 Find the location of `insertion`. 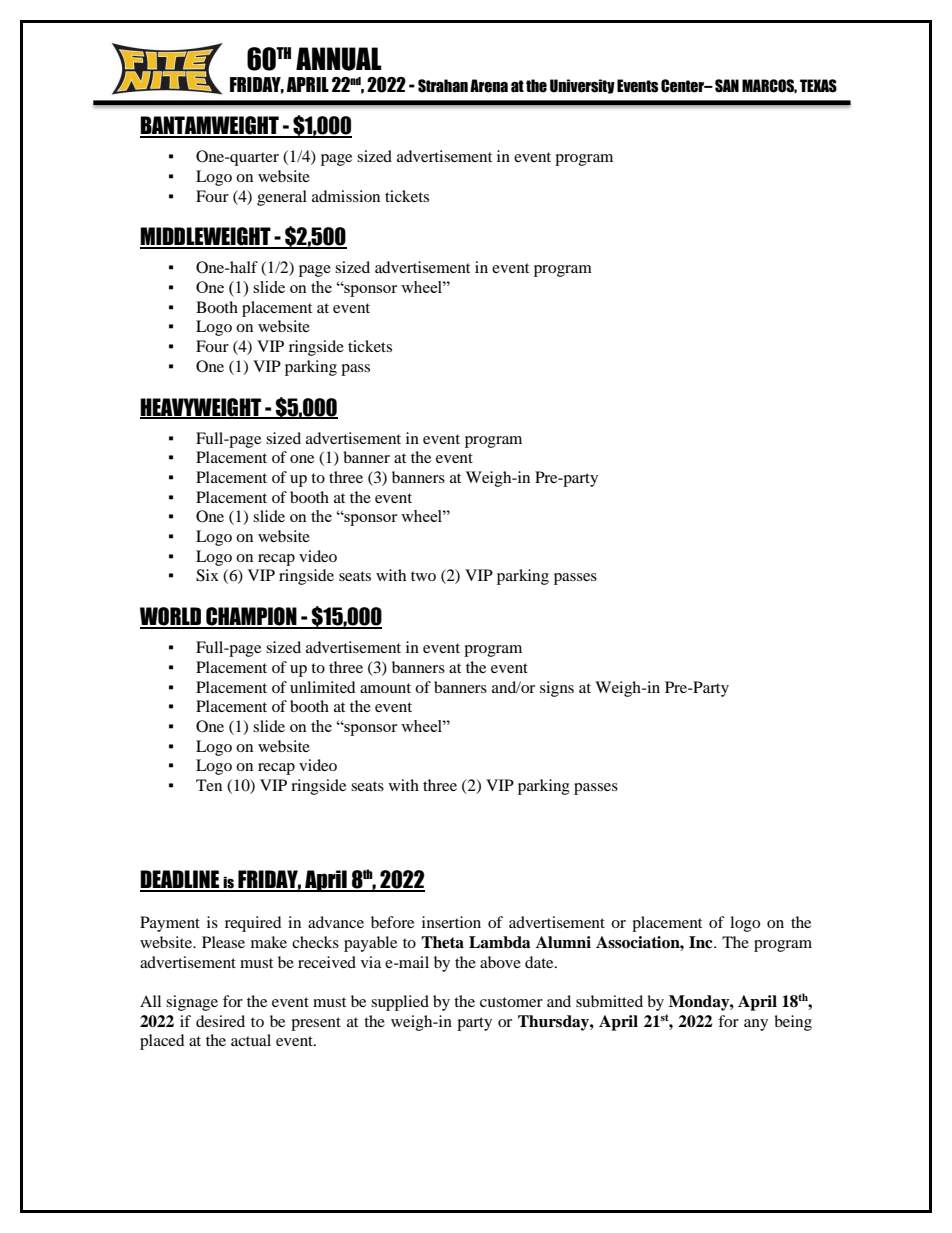

insertion is located at coordinates (451, 922).
